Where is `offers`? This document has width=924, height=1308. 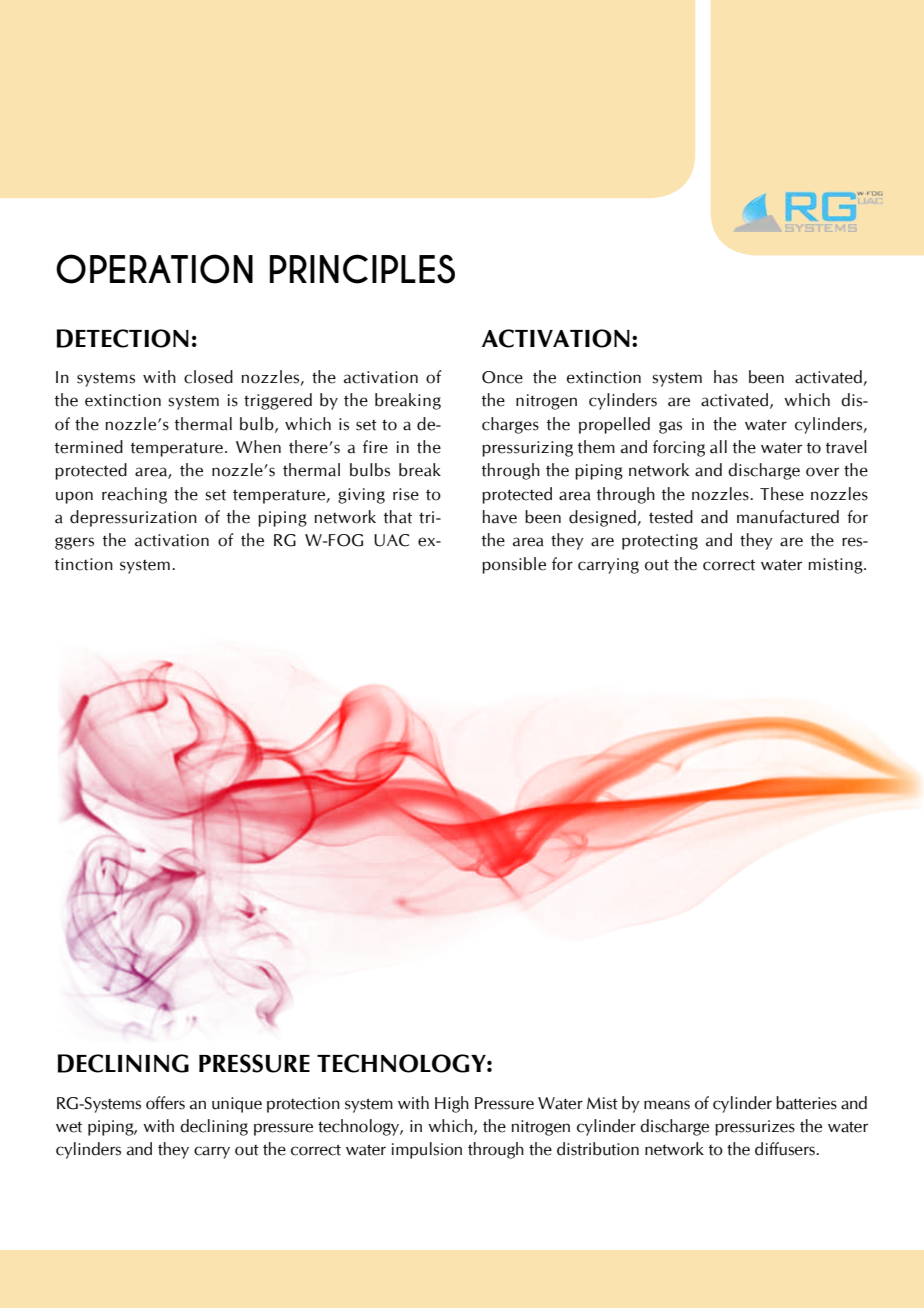
offers is located at coordinates (165, 1103).
